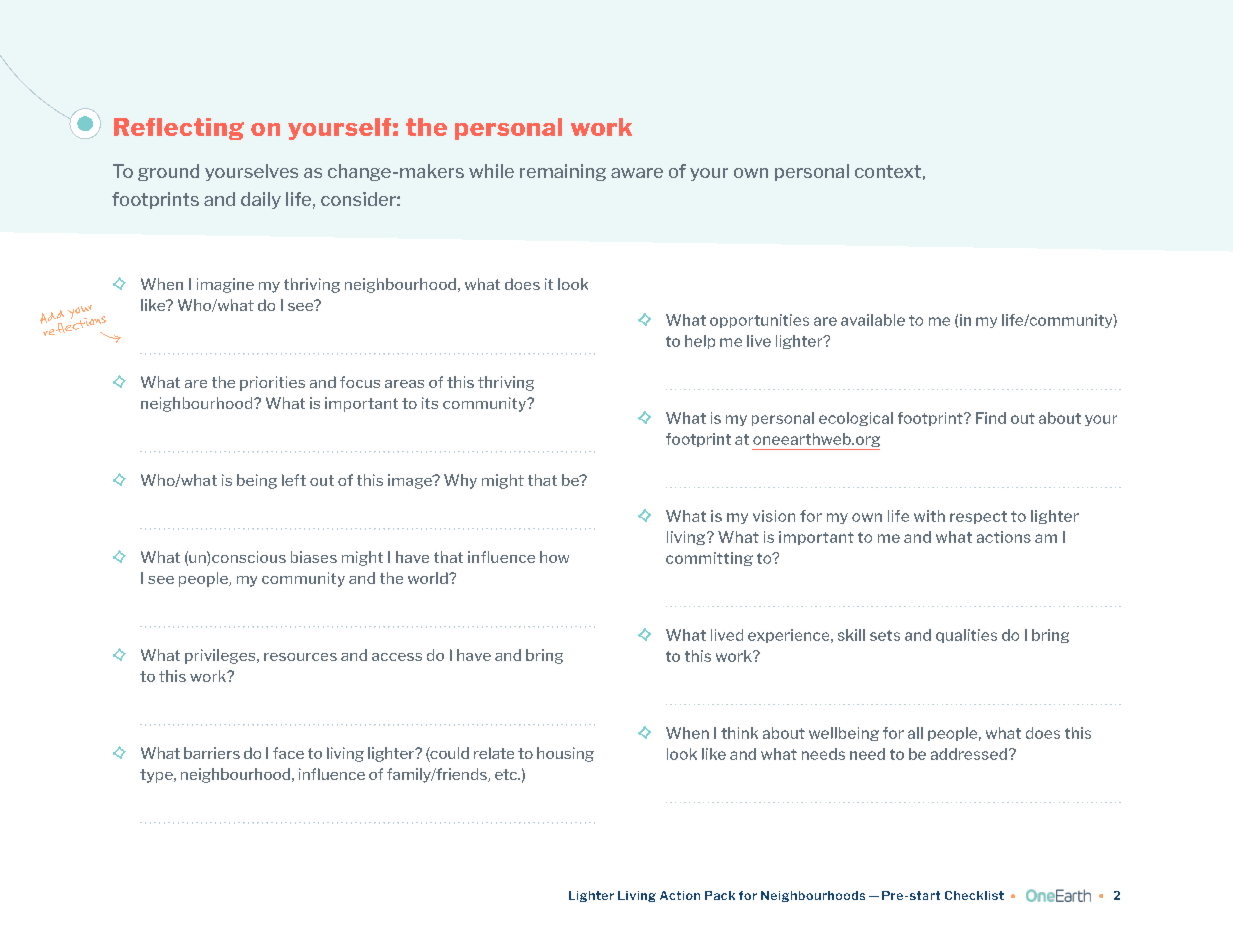 This document has height=952, width=1233. I want to click on Reflecting, so click(179, 129).
